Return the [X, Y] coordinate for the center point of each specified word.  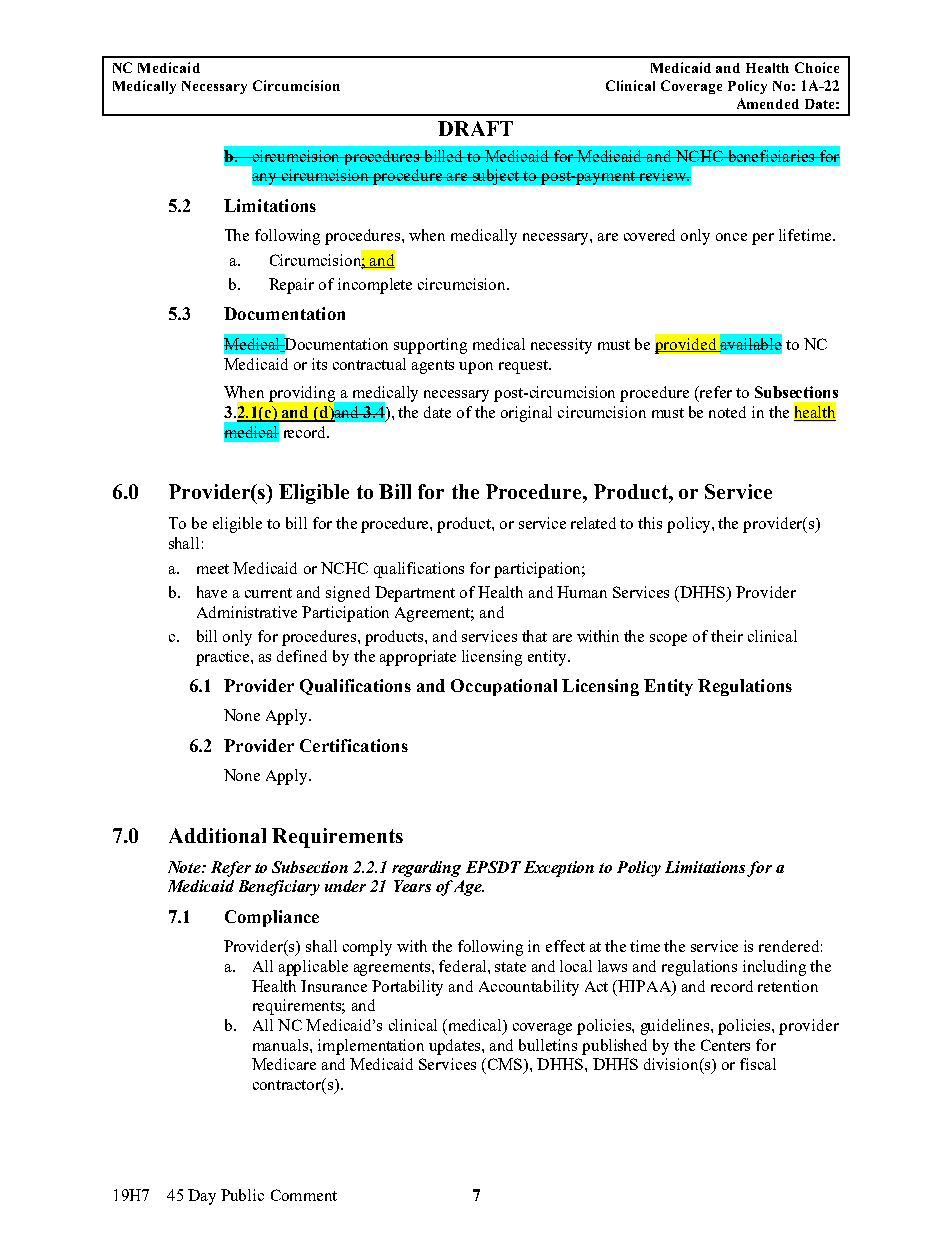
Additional [217, 835]
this [650, 523]
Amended [768, 103]
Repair [291, 286]
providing [302, 394]
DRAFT [475, 128]
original [526, 414]
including [774, 968]
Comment [304, 1195]
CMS [505, 1065]
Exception [559, 869]
